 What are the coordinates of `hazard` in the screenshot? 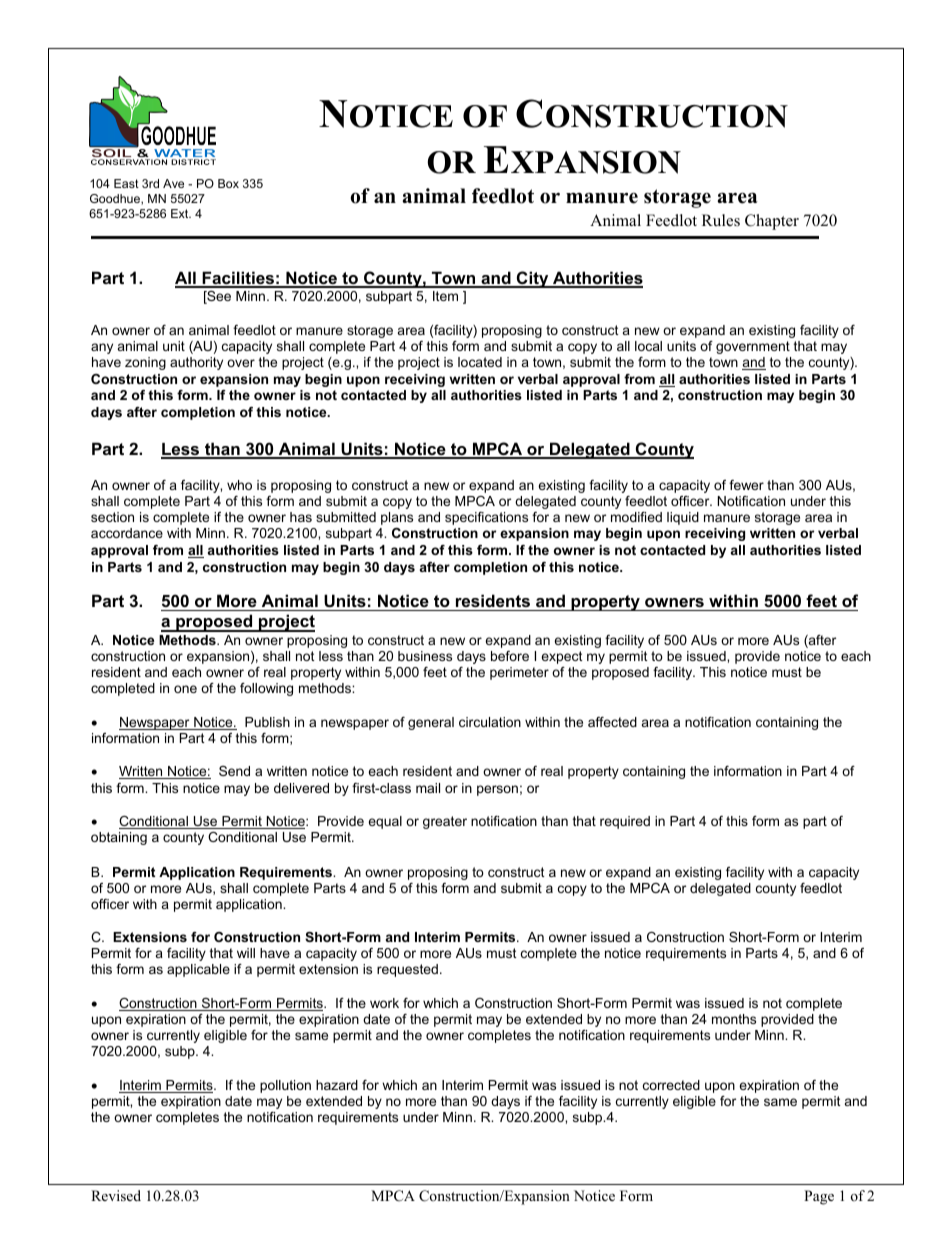 It's located at (337, 1085).
